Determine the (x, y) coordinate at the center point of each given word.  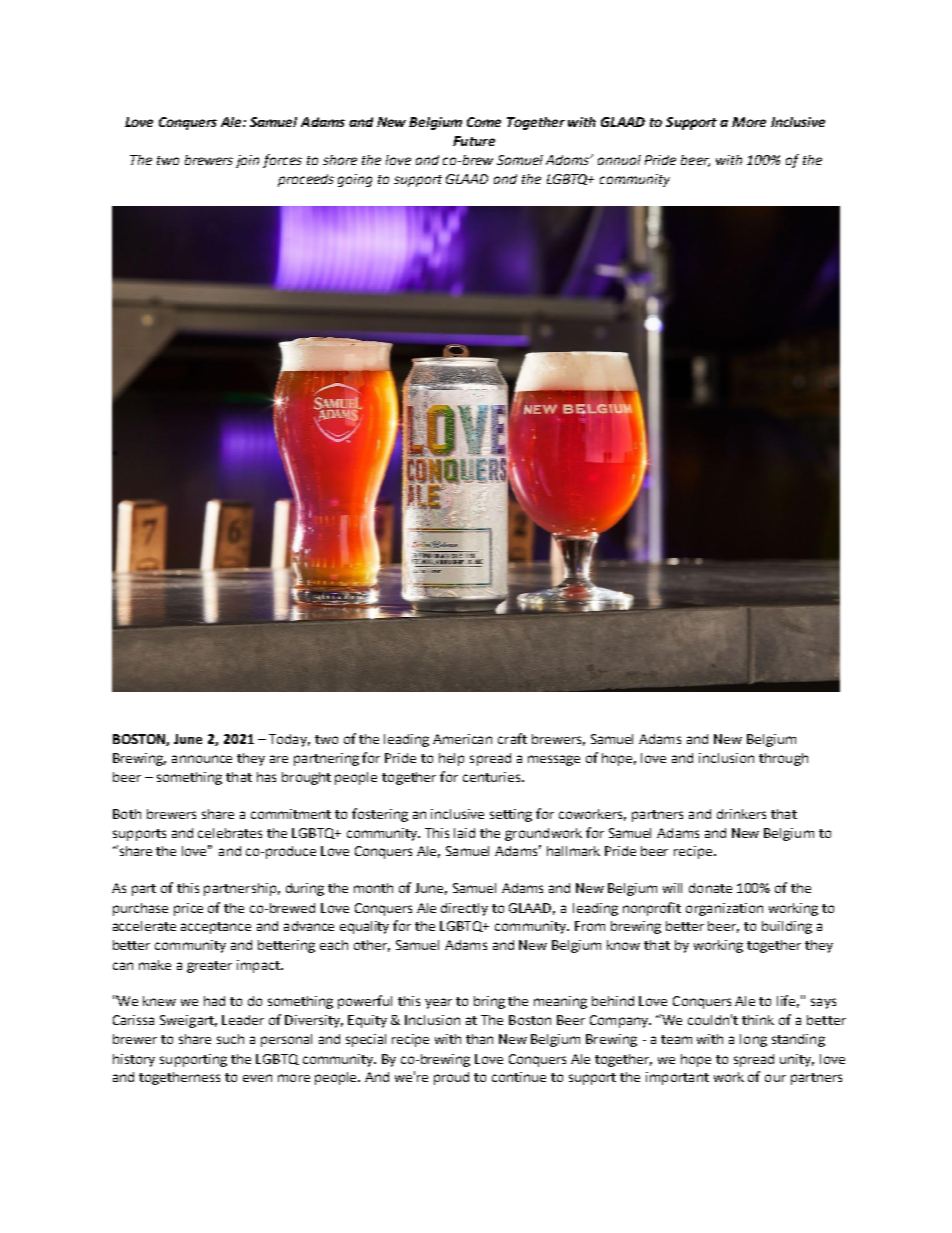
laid (464, 833)
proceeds (306, 180)
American (462, 739)
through (783, 759)
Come (484, 122)
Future (474, 141)
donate (710, 888)
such (230, 1039)
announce (202, 759)
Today (289, 740)
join (247, 161)
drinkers (741, 814)
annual (619, 160)
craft (512, 738)
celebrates (230, 833)
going (355, 180)
